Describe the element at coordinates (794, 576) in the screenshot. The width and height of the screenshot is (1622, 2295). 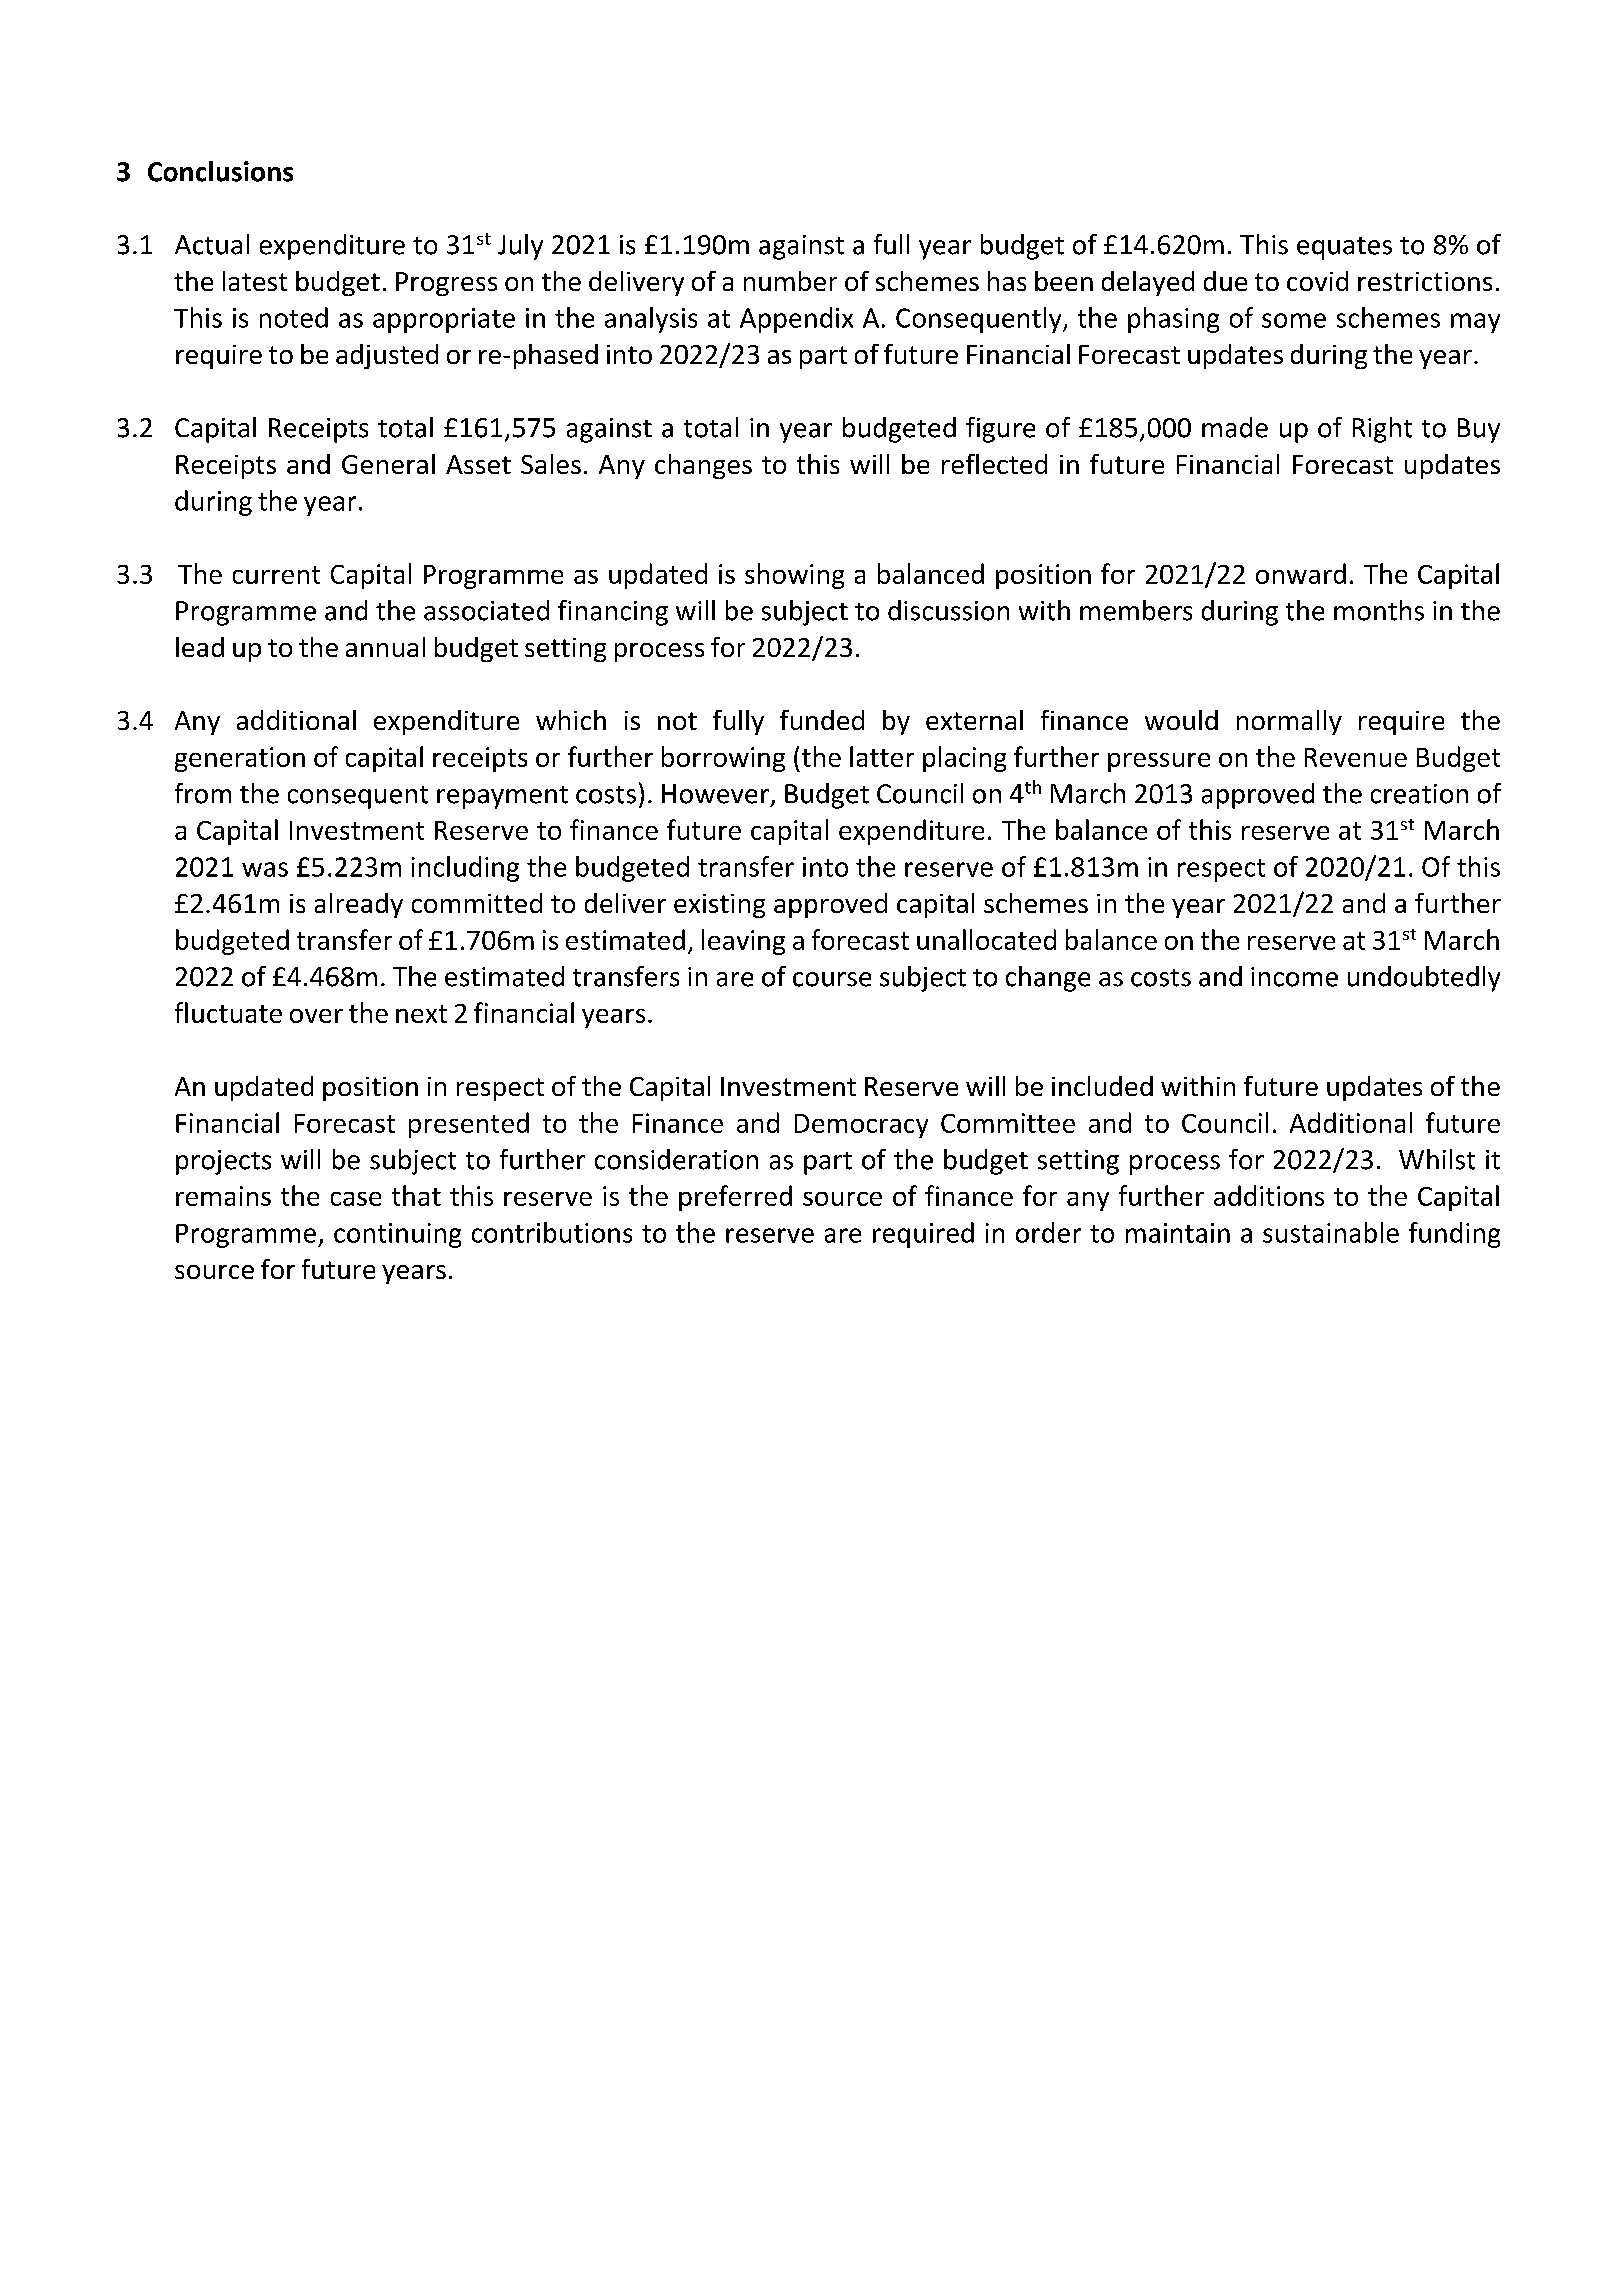
I see `showing` at that location.
